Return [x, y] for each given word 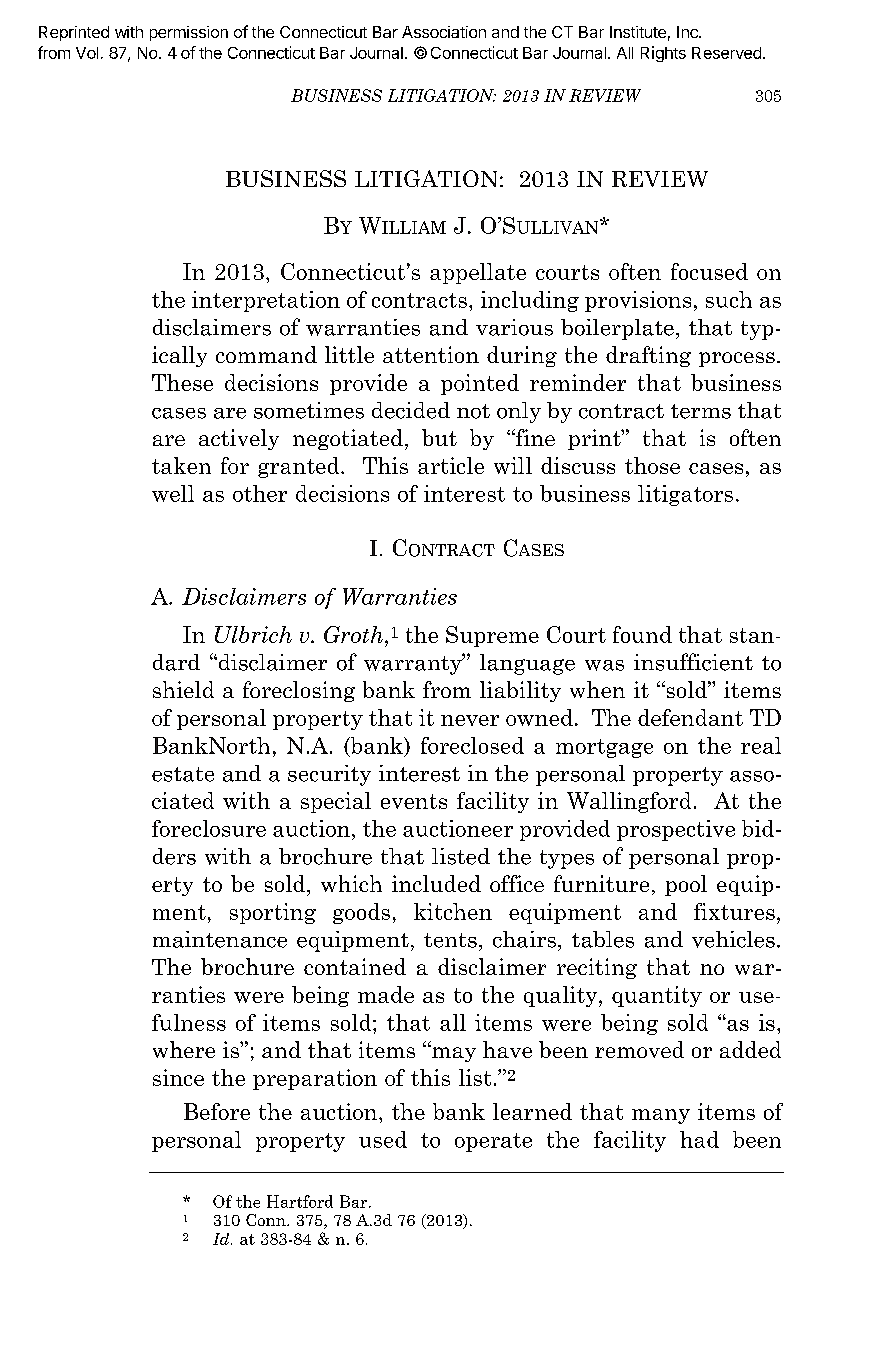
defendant [690, 717]
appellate [478, 273]
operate [493, 1142]
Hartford [300, 1201]
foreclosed [472, 745]
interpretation [266, 301]
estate [183, 774]
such [729, 299]
